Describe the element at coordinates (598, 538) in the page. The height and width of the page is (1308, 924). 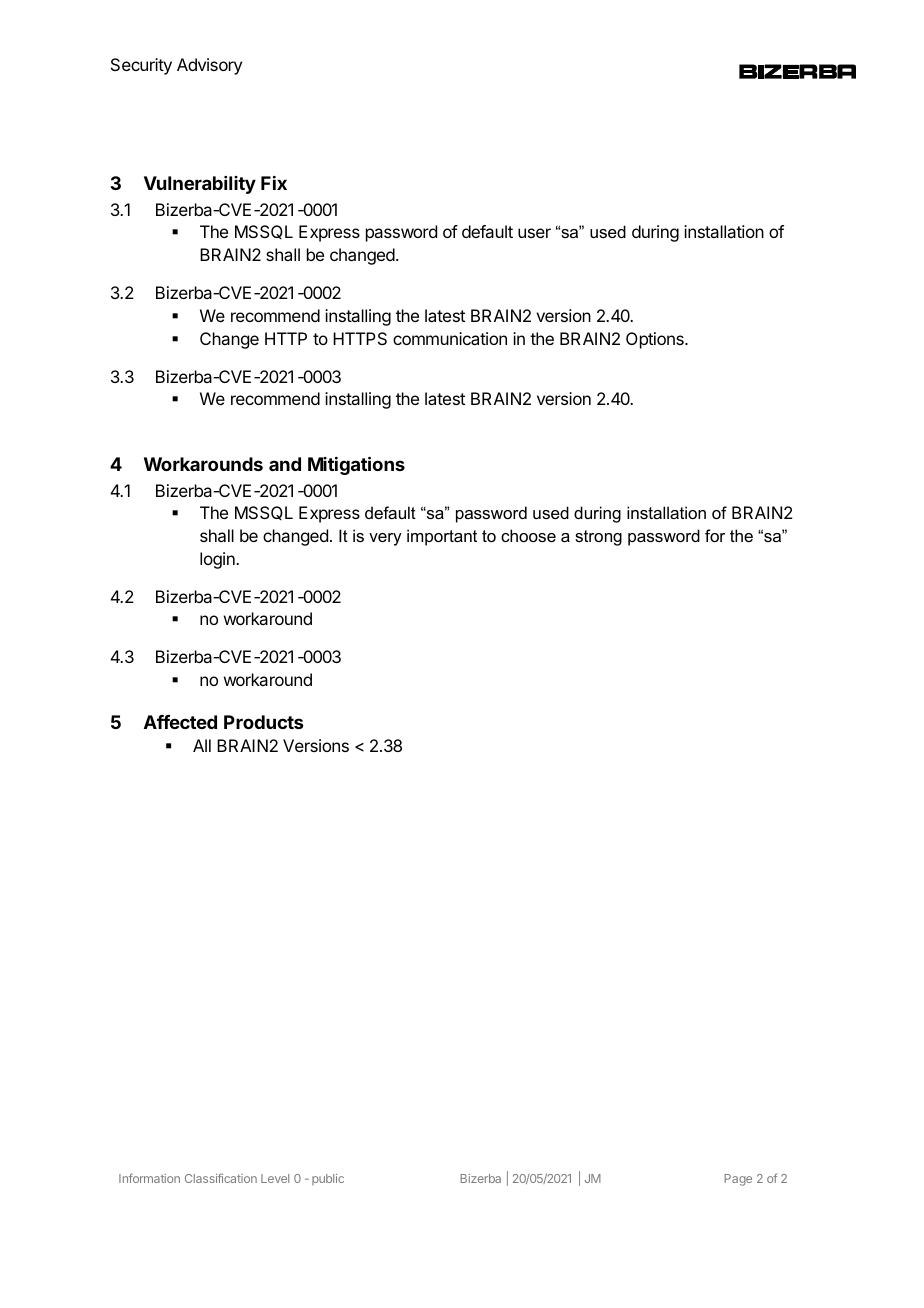
I see `strong` at that location.
